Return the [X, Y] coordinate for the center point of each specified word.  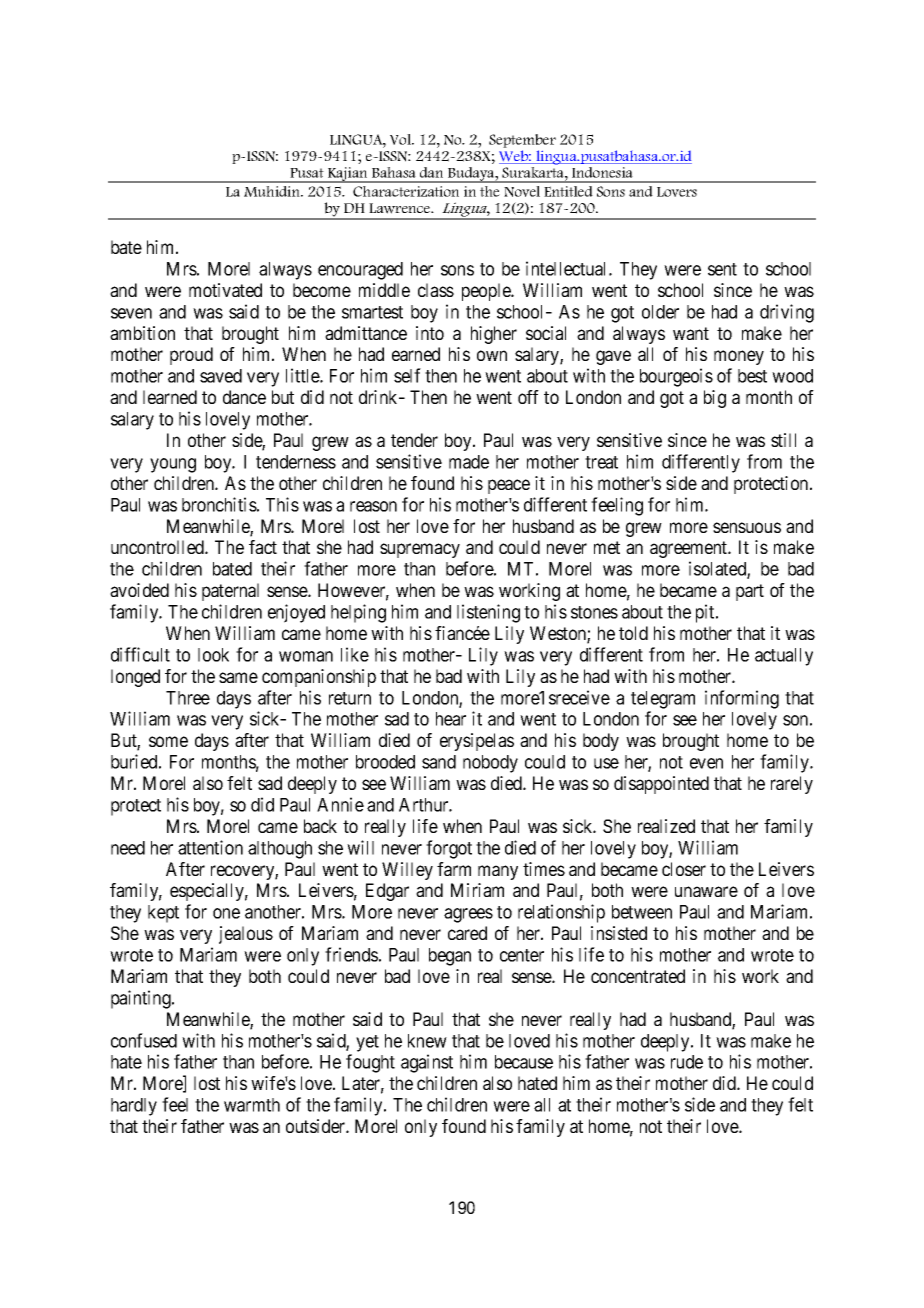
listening [488, 613]
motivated [225, 290]
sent [722, 269]
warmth [252, 1105]
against [427, 1063]
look [213, 655]
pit [706, 613]
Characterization [406, 191]
